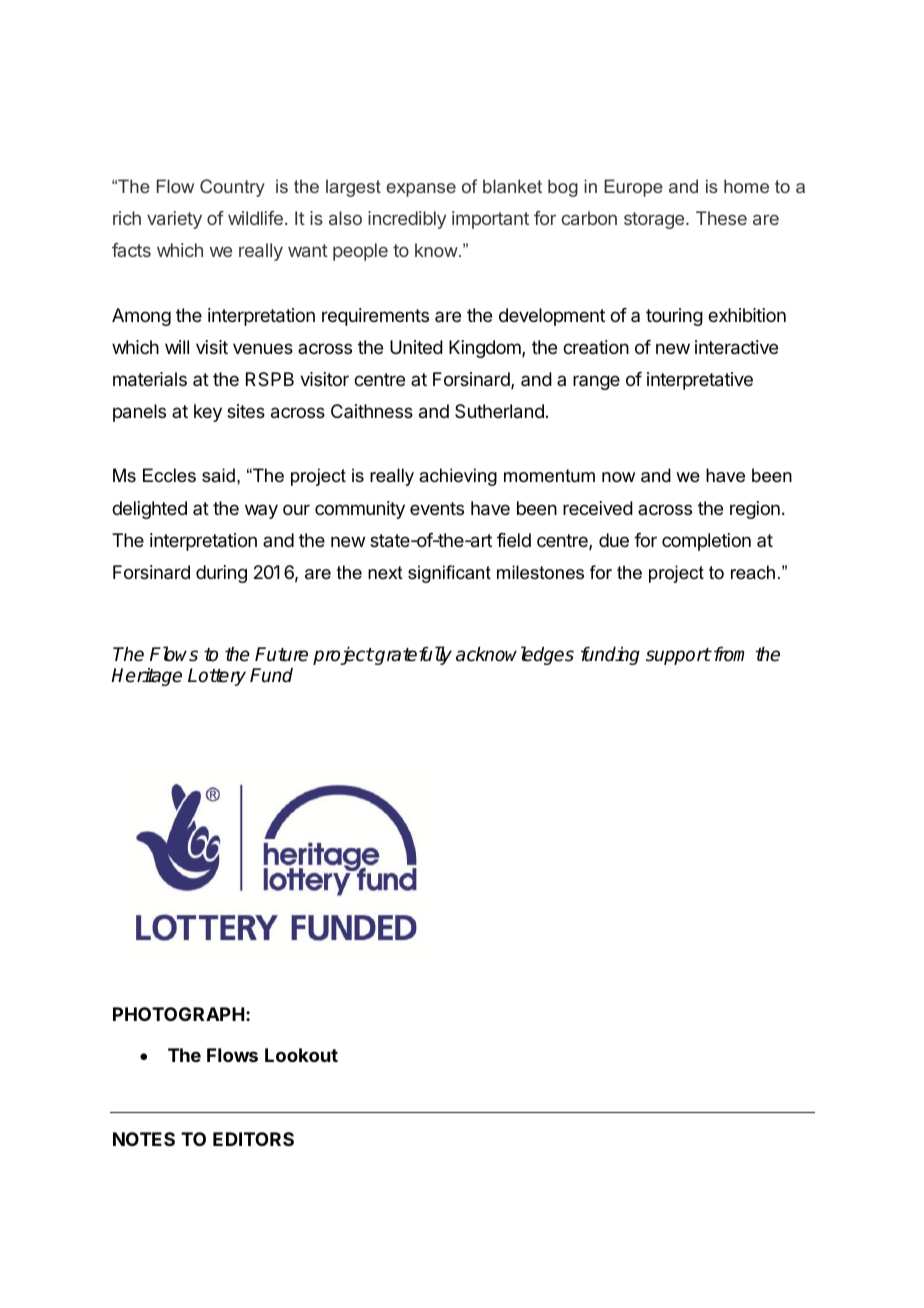  Describe the element at coordinates (253, 1139) in the screenshot. I see `EDITORS` at that location.
